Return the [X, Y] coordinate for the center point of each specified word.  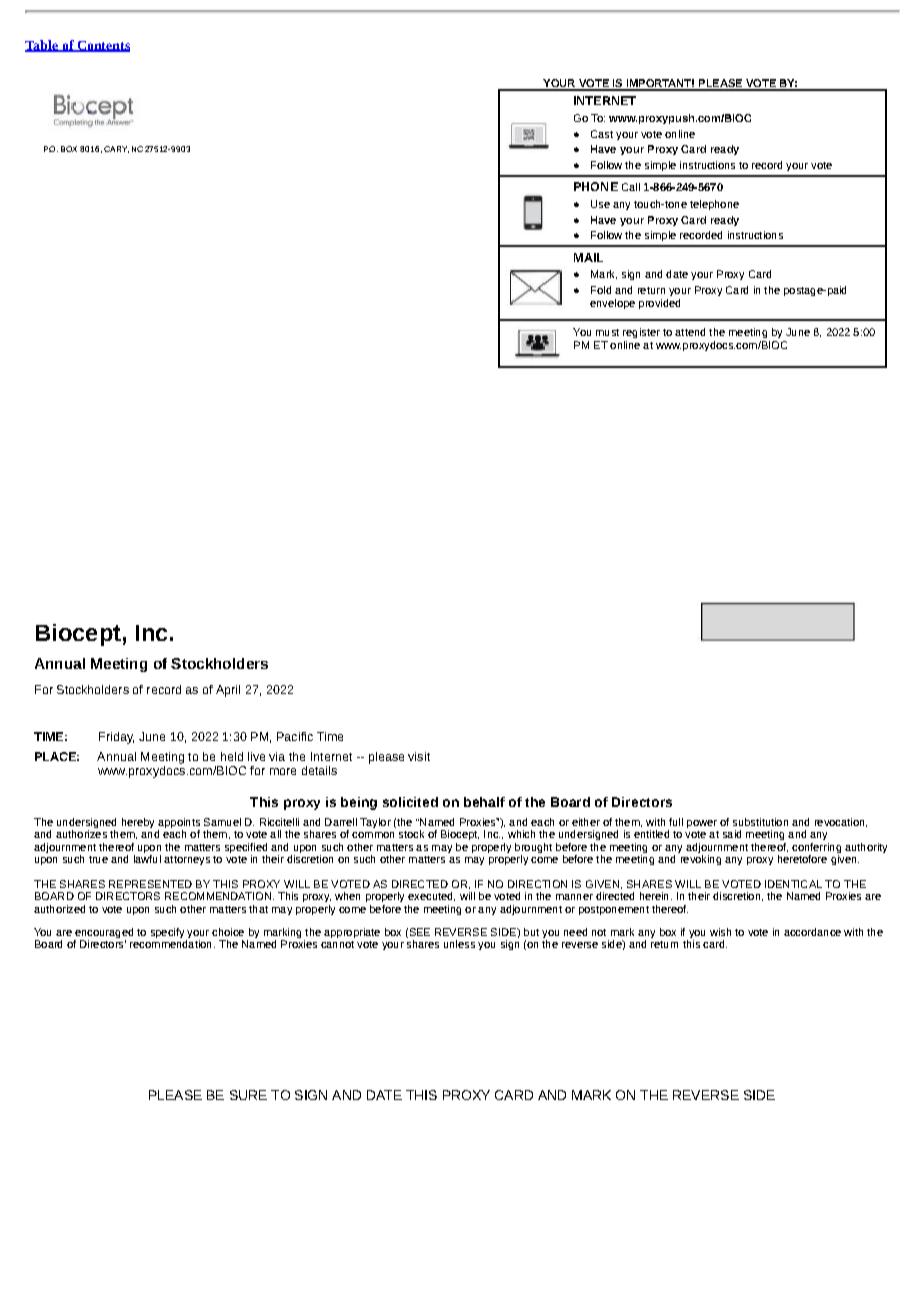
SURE [248, 1095]
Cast [602, 134]
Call [631, 187]
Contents [102, 46]
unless [459, 944]
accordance [812, 932]
